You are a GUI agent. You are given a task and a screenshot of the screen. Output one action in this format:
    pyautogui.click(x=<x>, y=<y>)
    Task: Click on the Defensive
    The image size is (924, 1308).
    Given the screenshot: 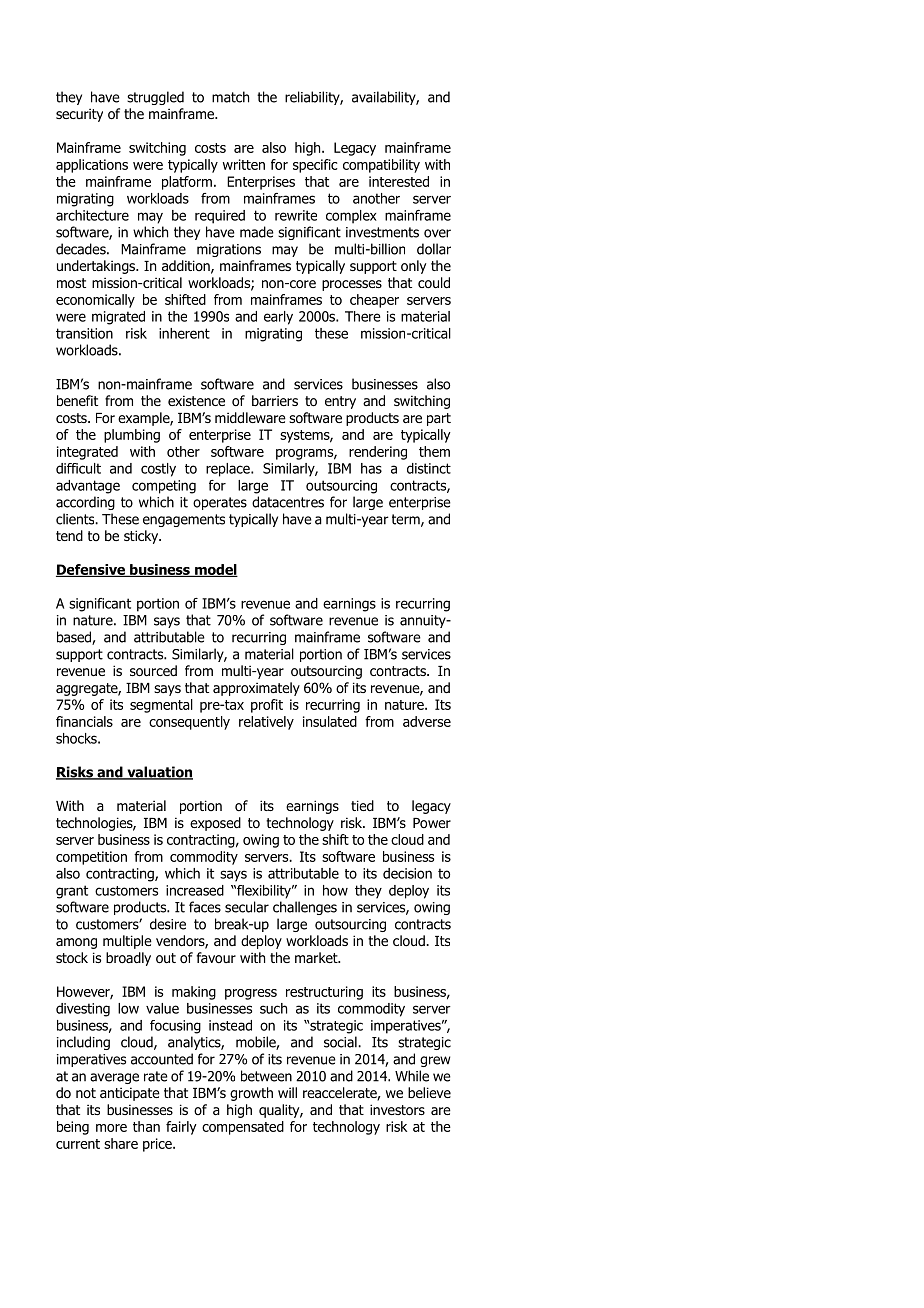 What is the action you would take?
    pyautogui.click(x=91, y=570)
